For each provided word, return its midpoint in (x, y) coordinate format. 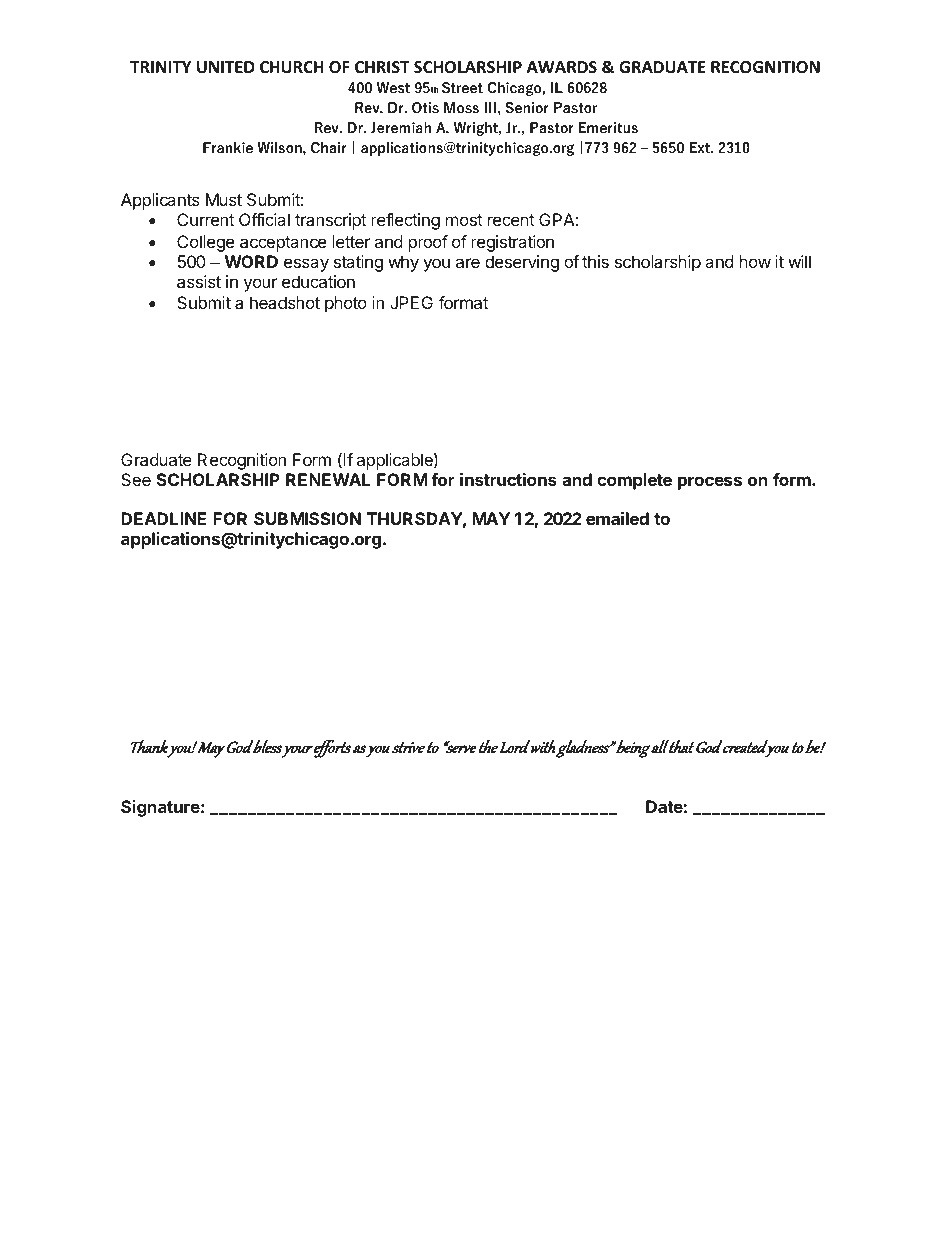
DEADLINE (163, 518)
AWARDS (562, 67)
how (755, 261)
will (799, 261)
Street (462, 88)
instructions (508, 479)
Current (205, 219)
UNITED (226, 67)
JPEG (411, 302)
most (464, 220)
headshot (285, 302)
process (710, 483)
